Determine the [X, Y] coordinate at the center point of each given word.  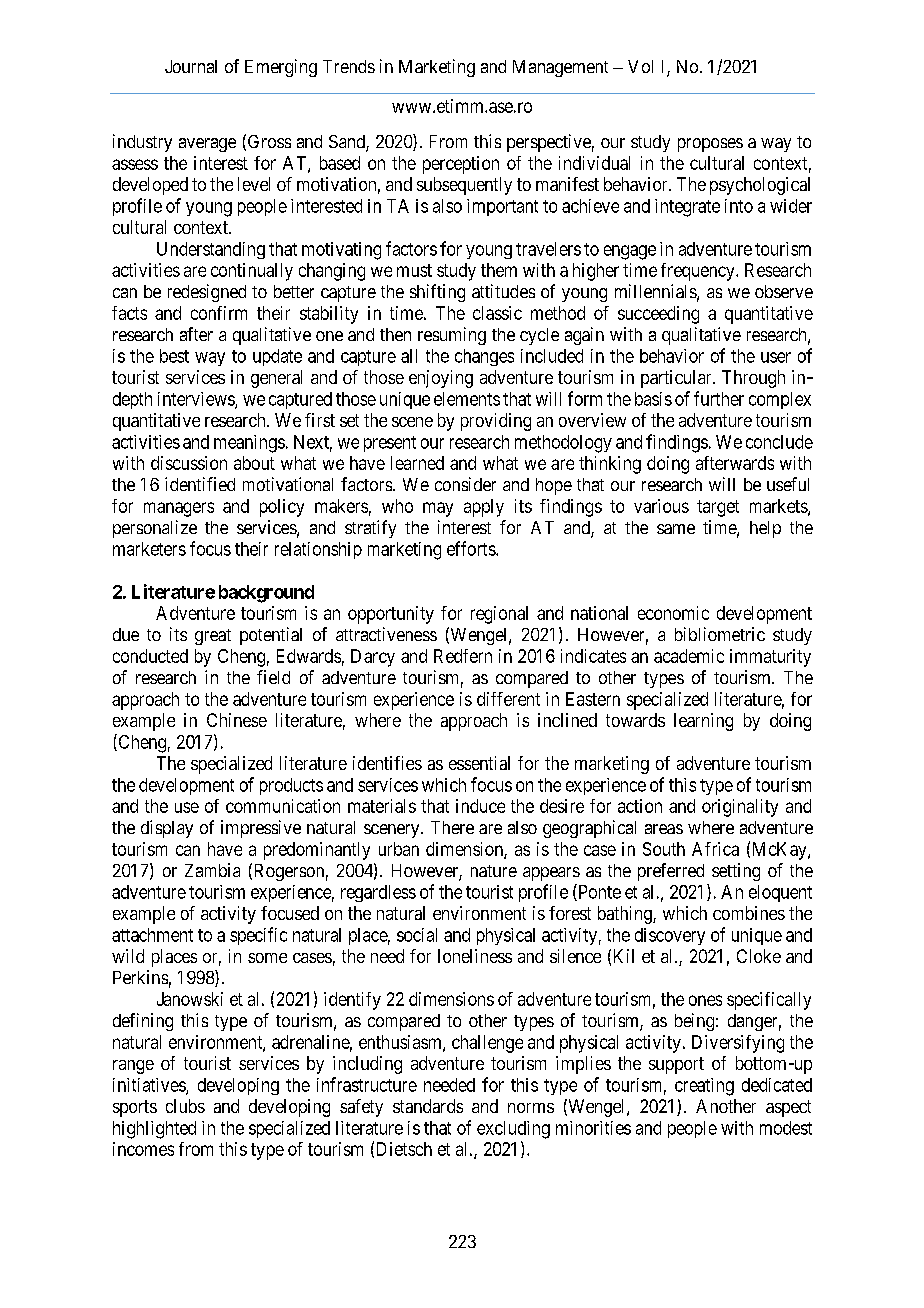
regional [499, 615]
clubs [185, 1106]
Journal [191, 66]
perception [461, 165]
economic [673, 613]
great [213, 637]
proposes [710, 145]
